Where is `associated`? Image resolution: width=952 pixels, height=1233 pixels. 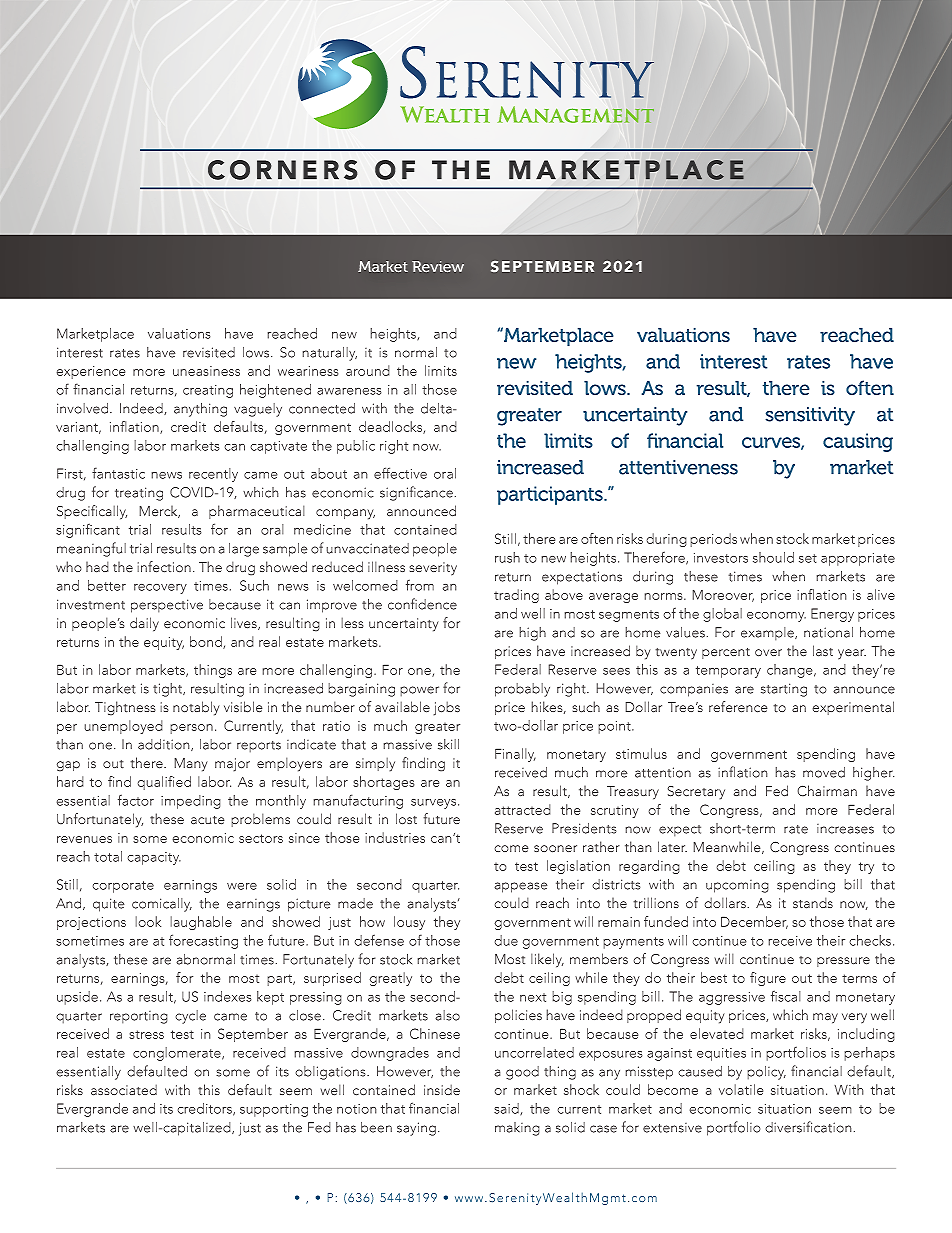 associated is located at coordinates (124, 1090).
